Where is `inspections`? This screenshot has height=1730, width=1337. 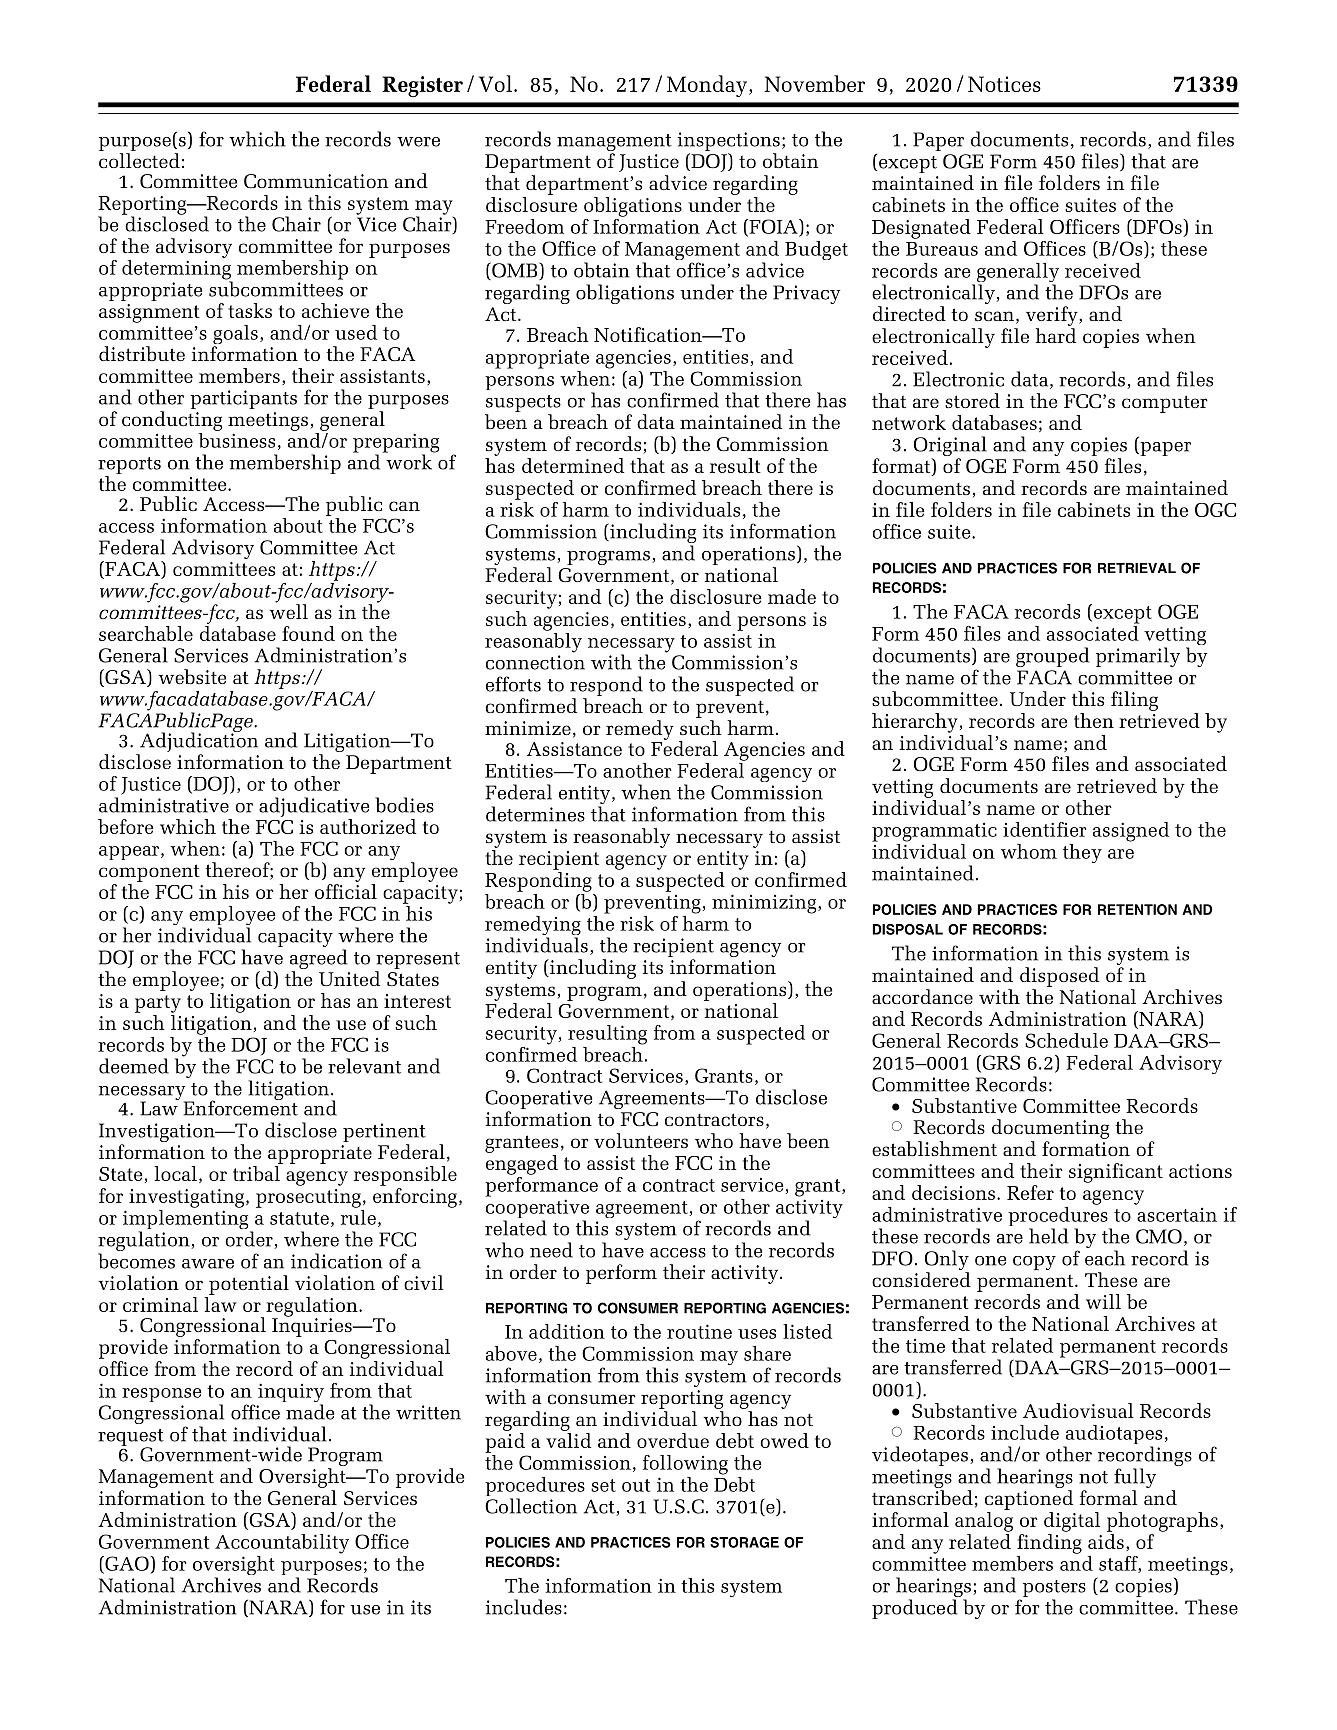 inspections is located at coordinates (729, 143).
